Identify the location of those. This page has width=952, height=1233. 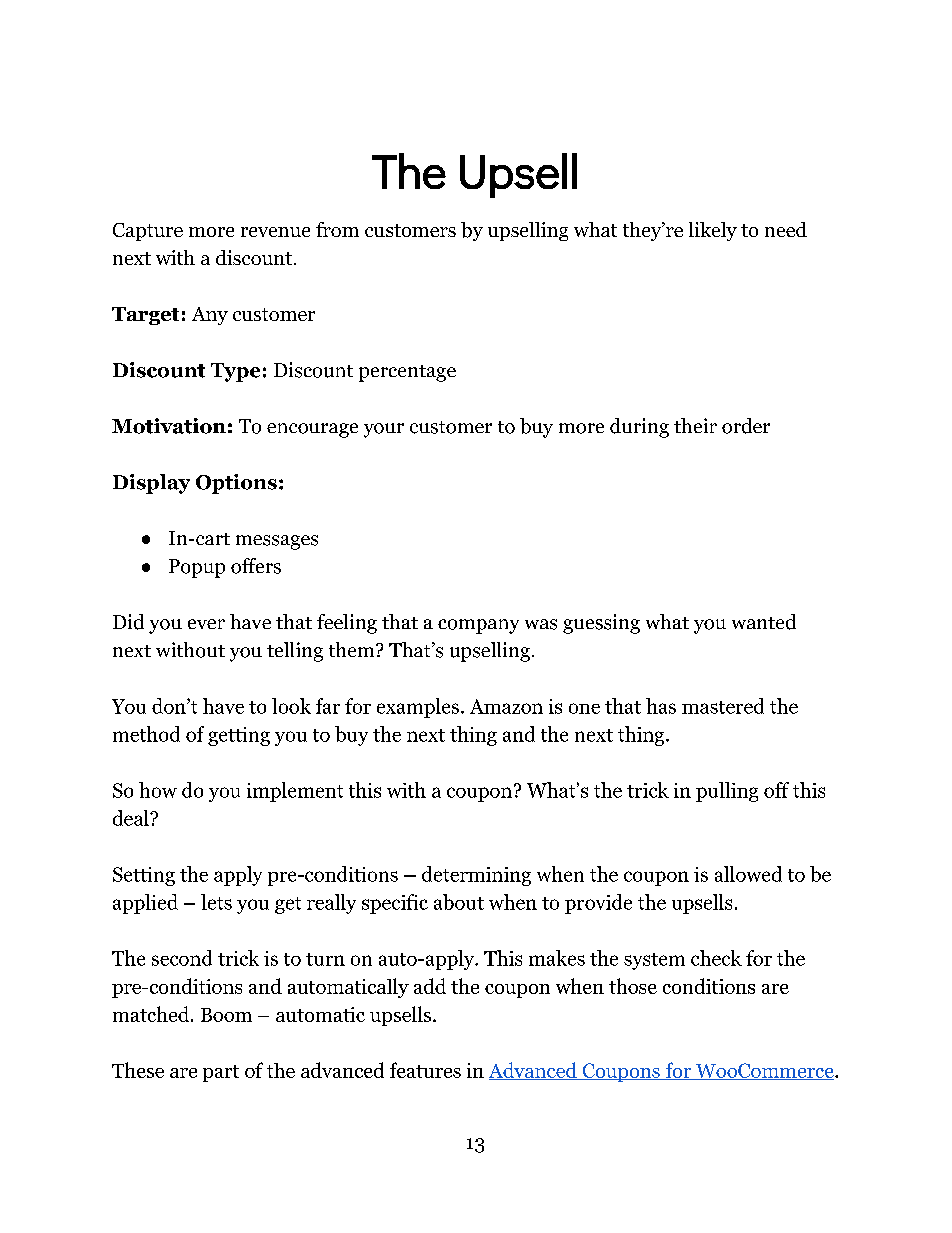
(633, 986).
